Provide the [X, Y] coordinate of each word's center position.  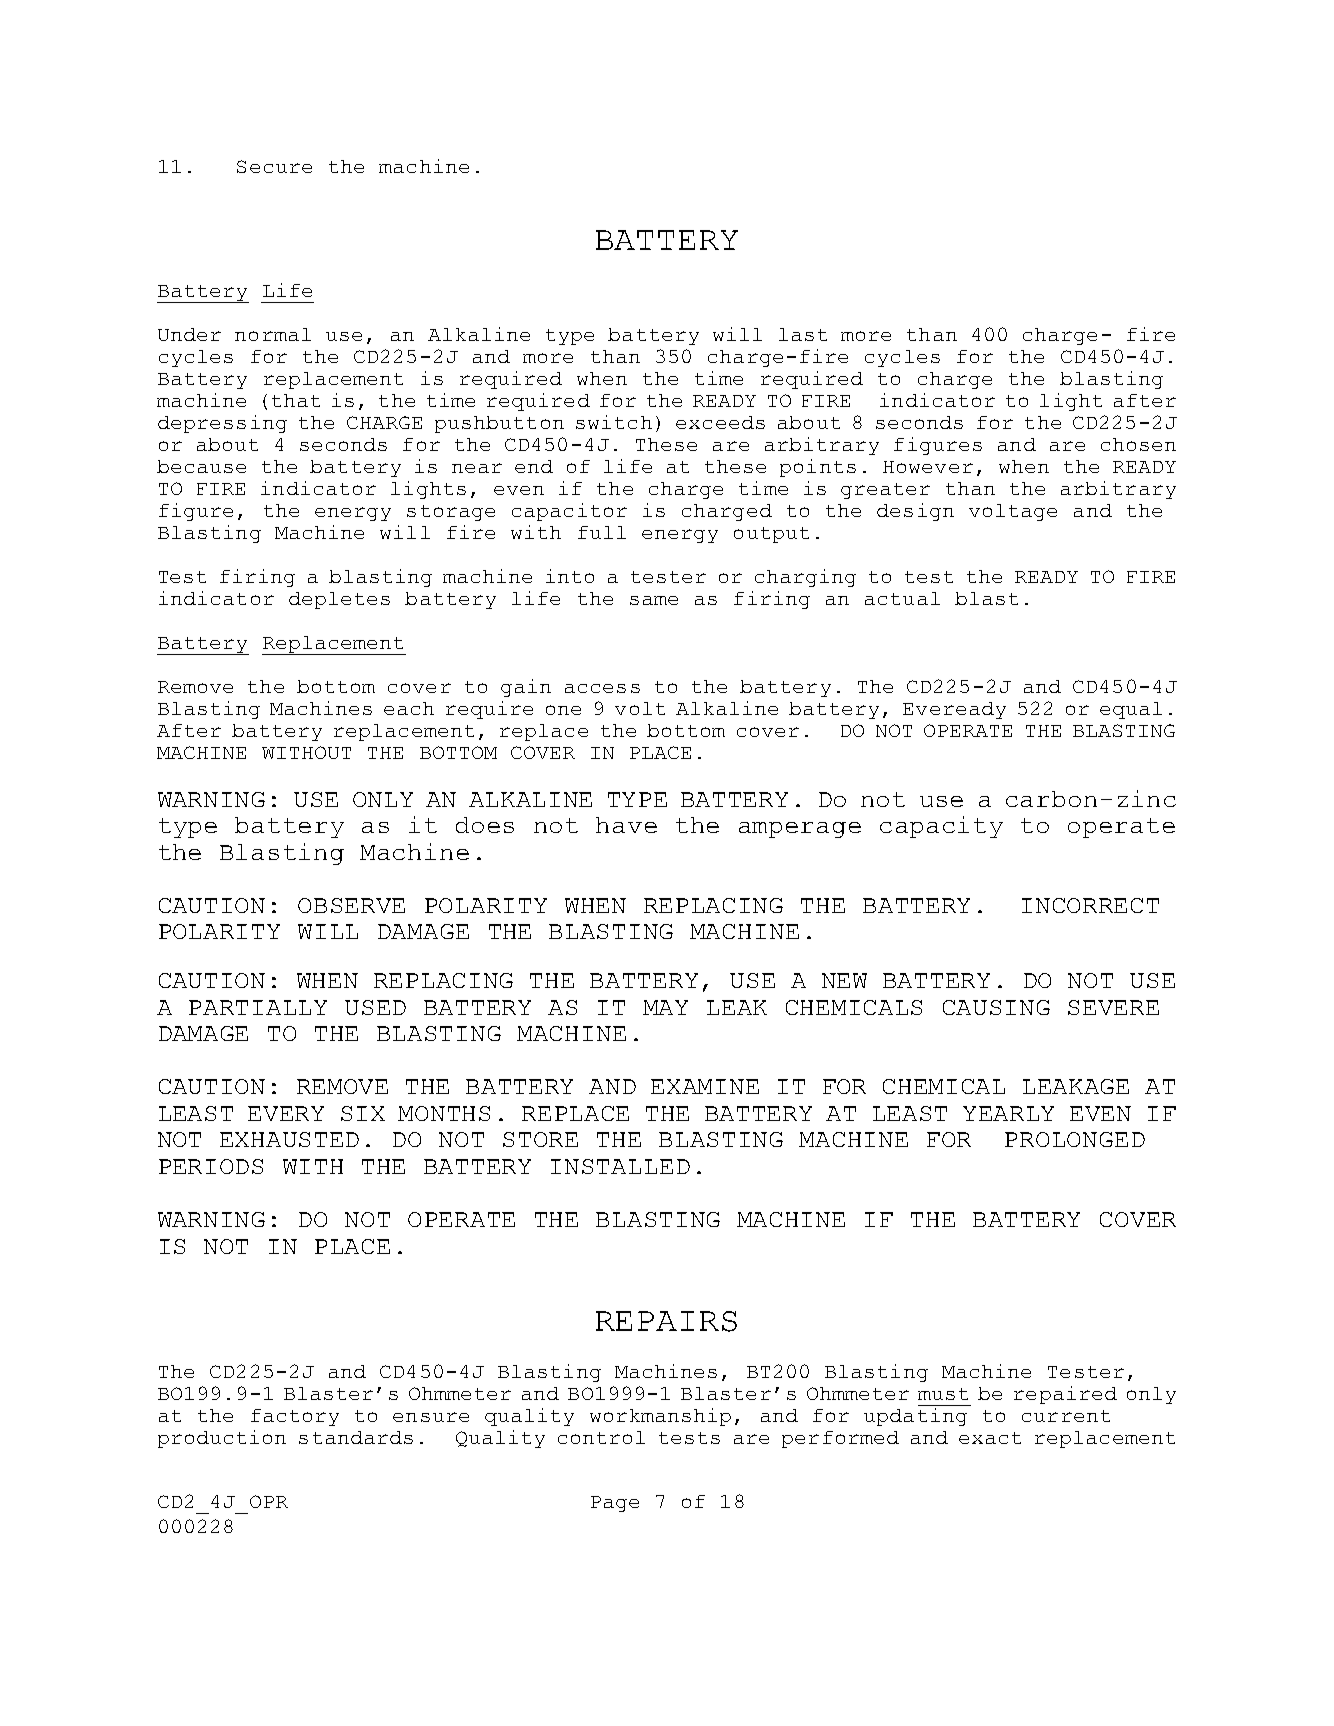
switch [614, 422]
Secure [274, 166]
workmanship [660, 1417]
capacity [941, 827]
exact [990, 1438]
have [626, 825]
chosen [1138, 444]
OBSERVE [351, 905]
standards [356, 1437]
